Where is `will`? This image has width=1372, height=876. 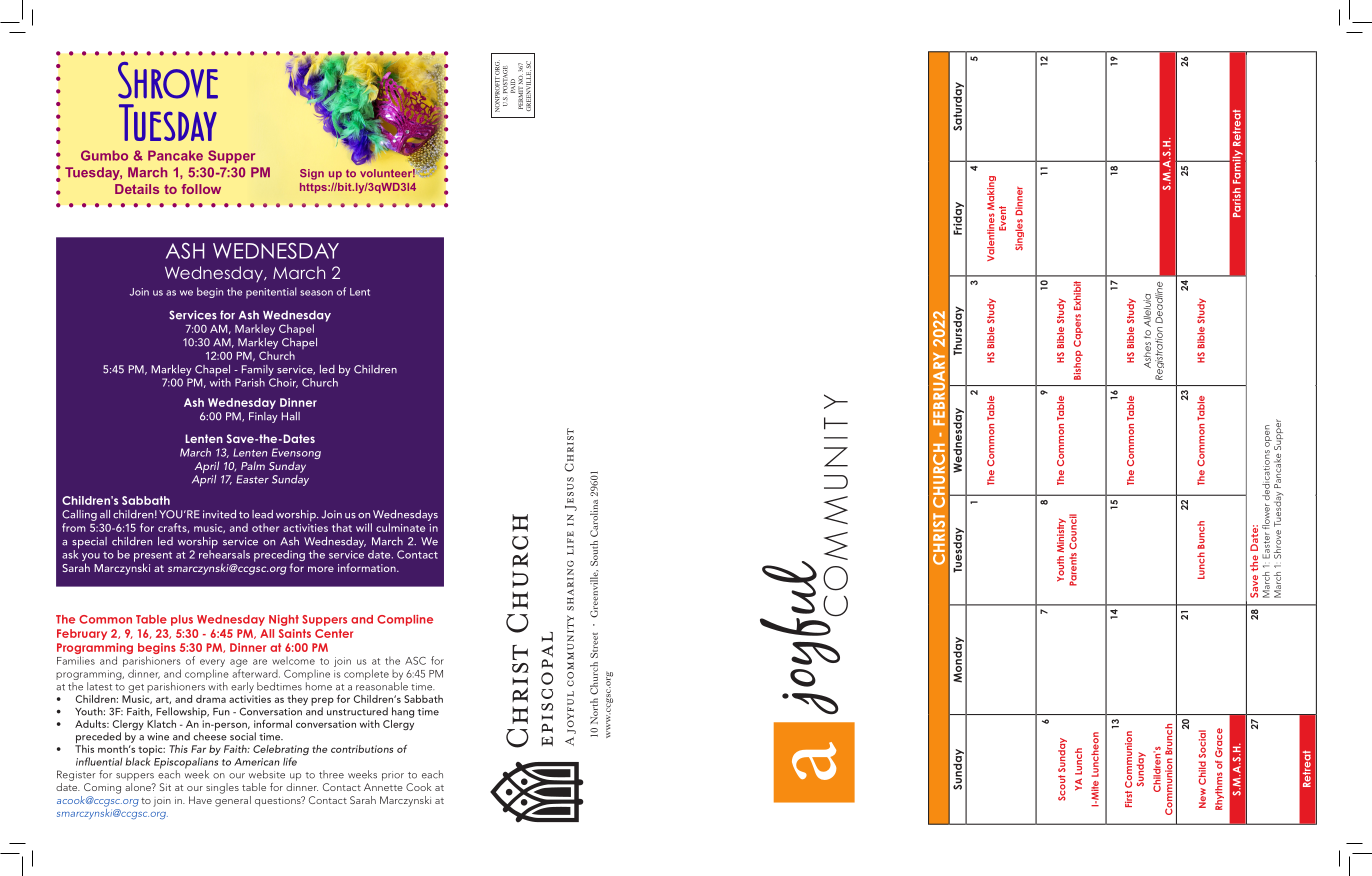
will is located at coordinates (364, 527).
